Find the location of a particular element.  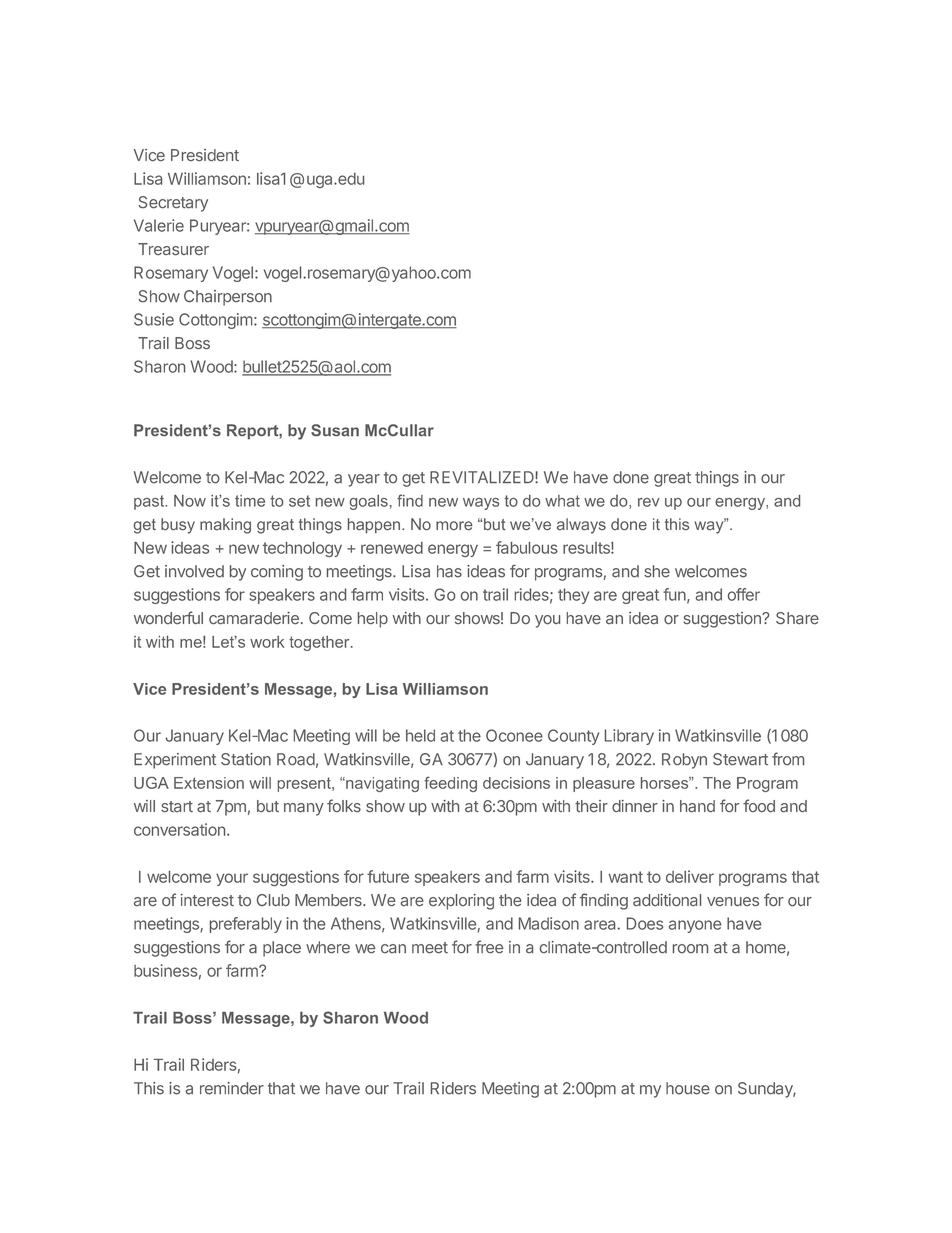

work is located at coordinates (267, 642).
